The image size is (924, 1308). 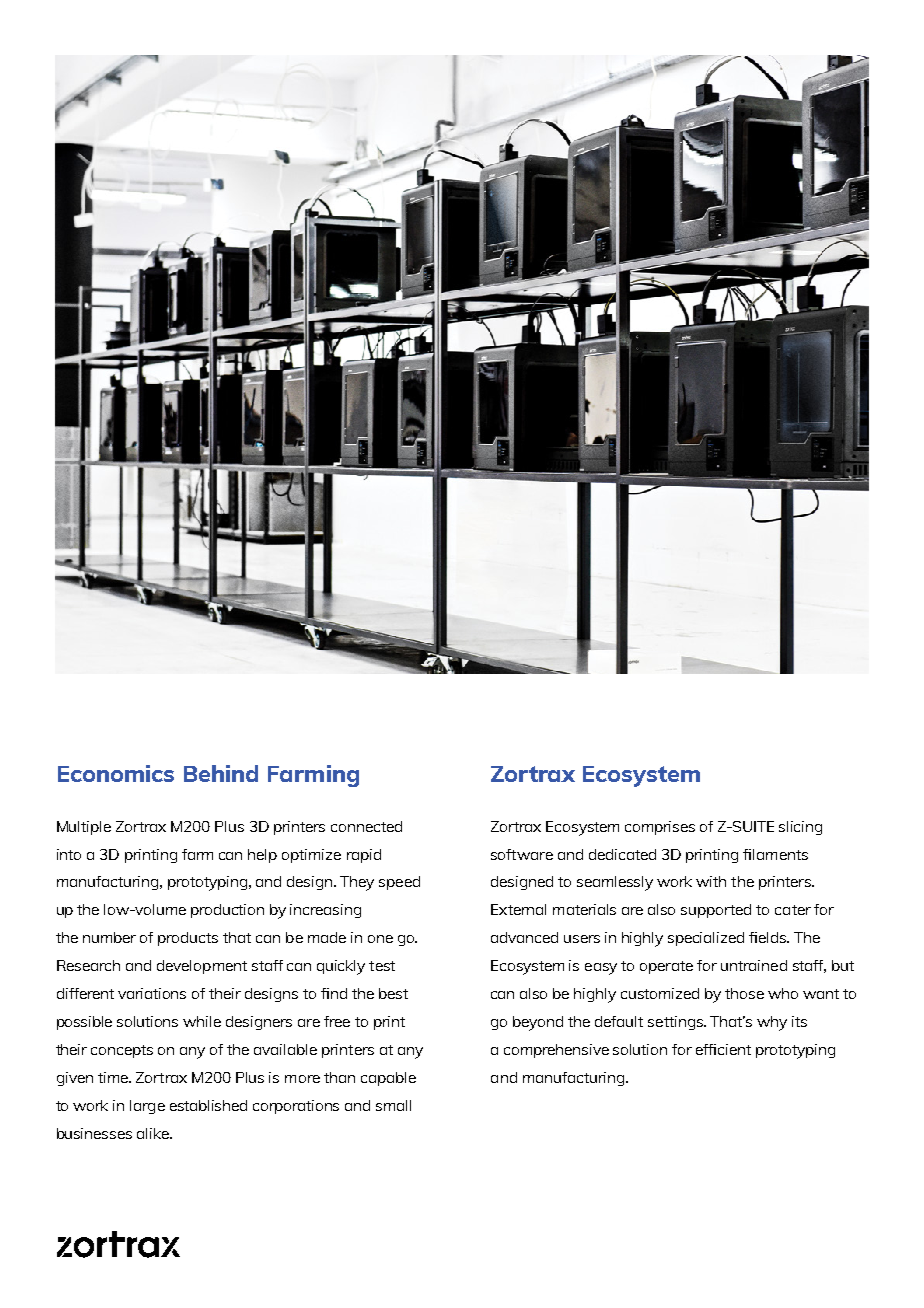 What do you see at coordinates (116, 773) in the screenshot?
I see `Economics` at bounding box center [116, 773].
